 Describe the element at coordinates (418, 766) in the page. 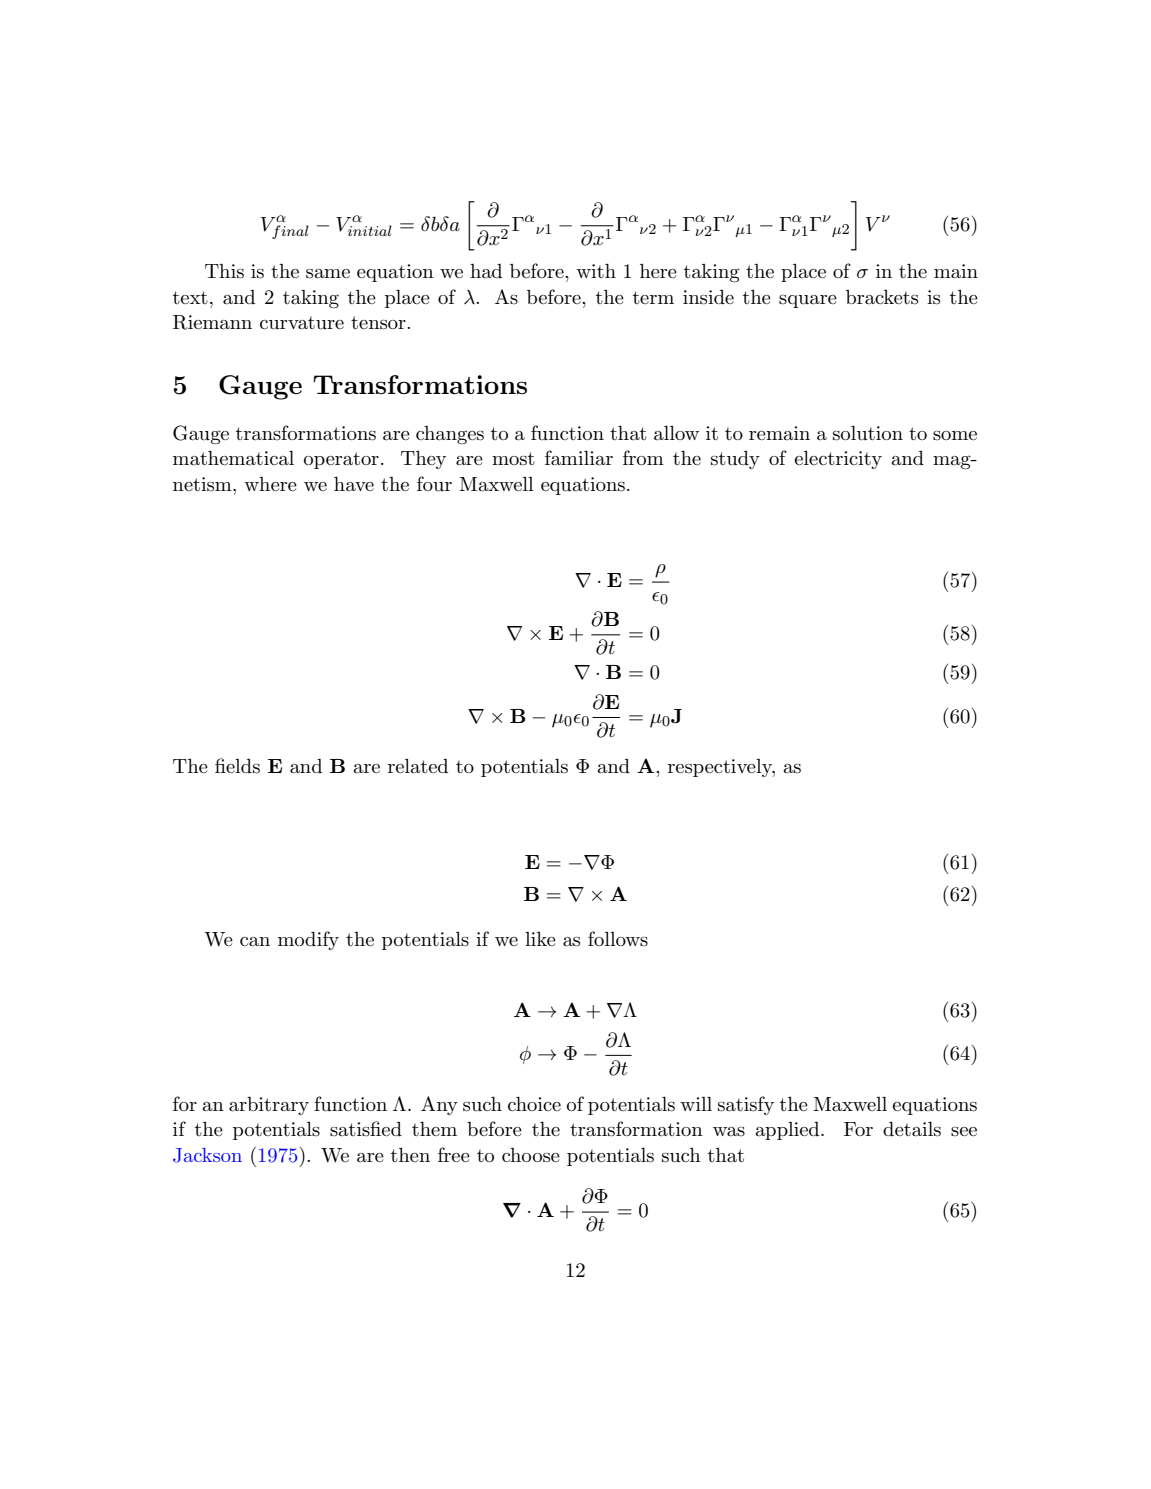

I see `related` at that location.
